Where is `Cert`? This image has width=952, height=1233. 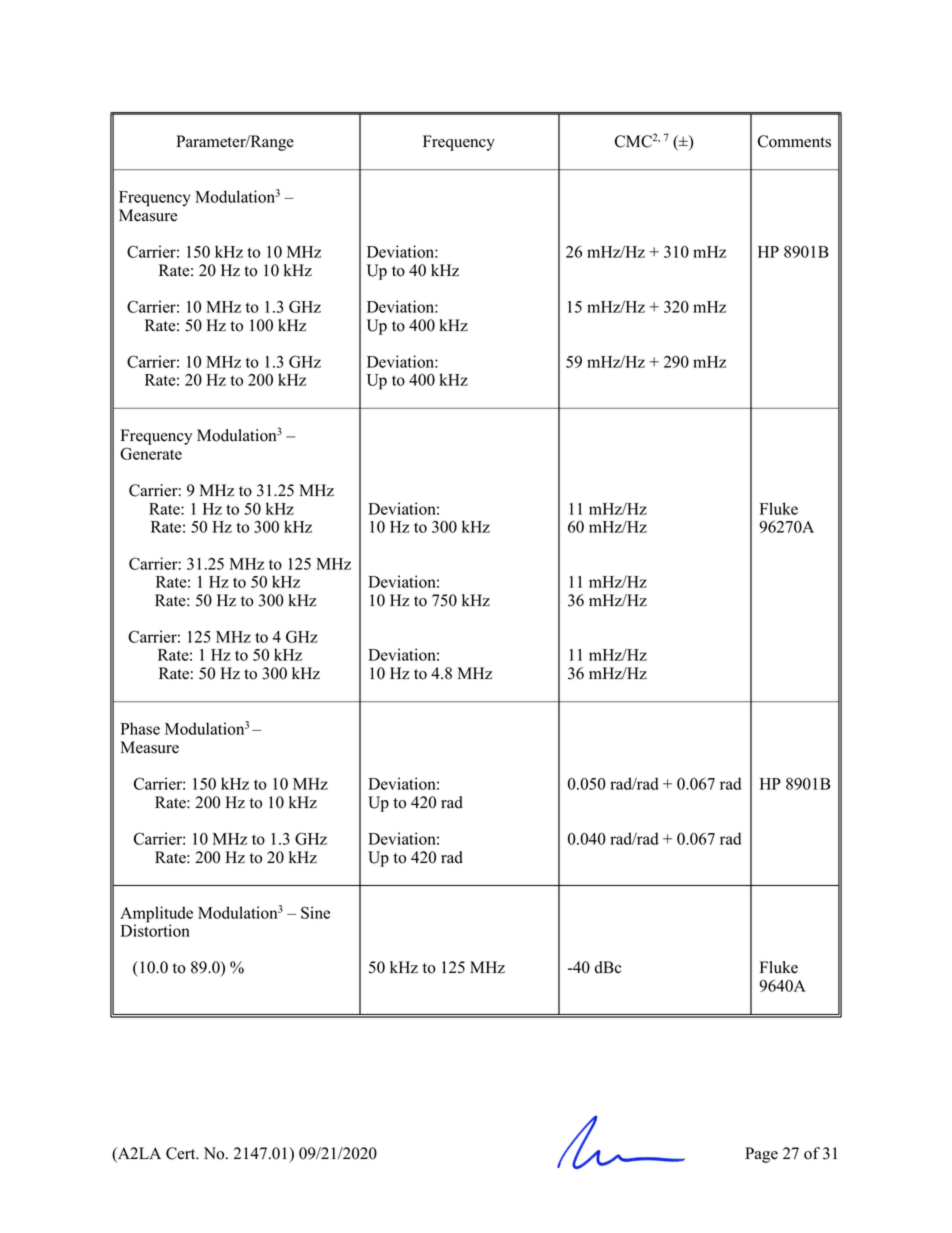
Cert is located at coordinates (182, 1153).
